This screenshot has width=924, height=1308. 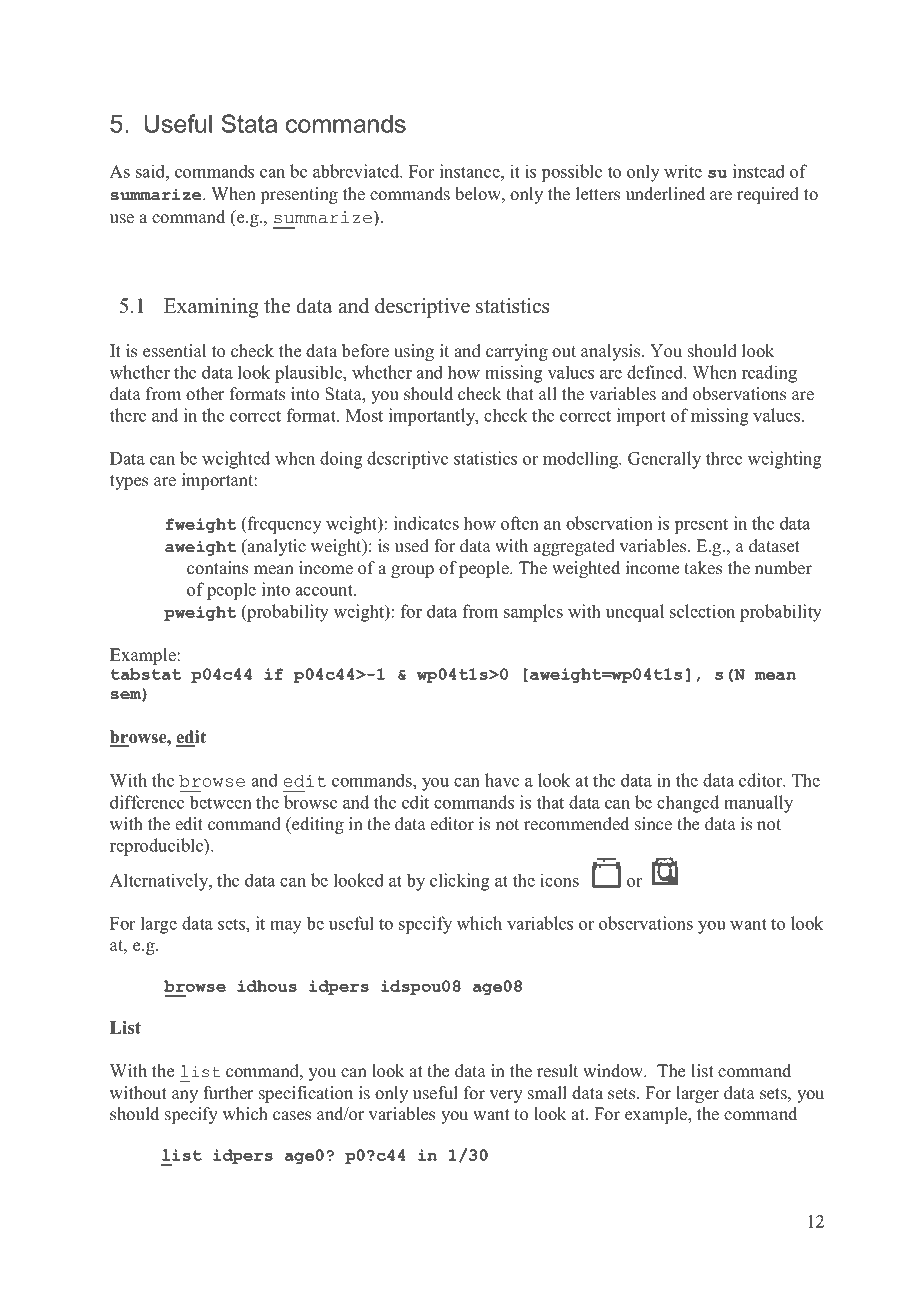 I want to click on very, so click(x=506, y=1096).
